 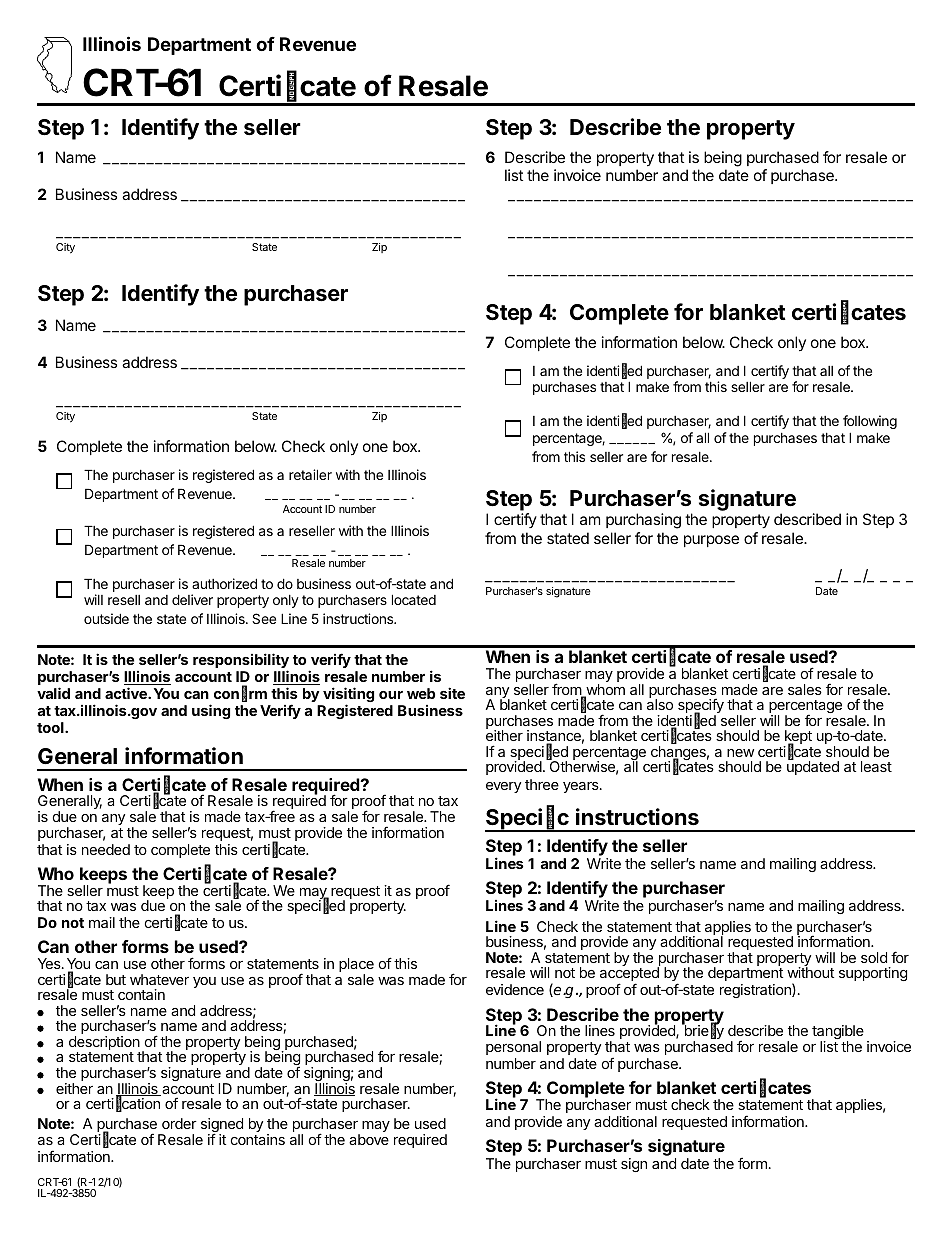 What do you see at coordinates (701, 707) in the page?
I see `specify` at bounding box center [701, 707].
